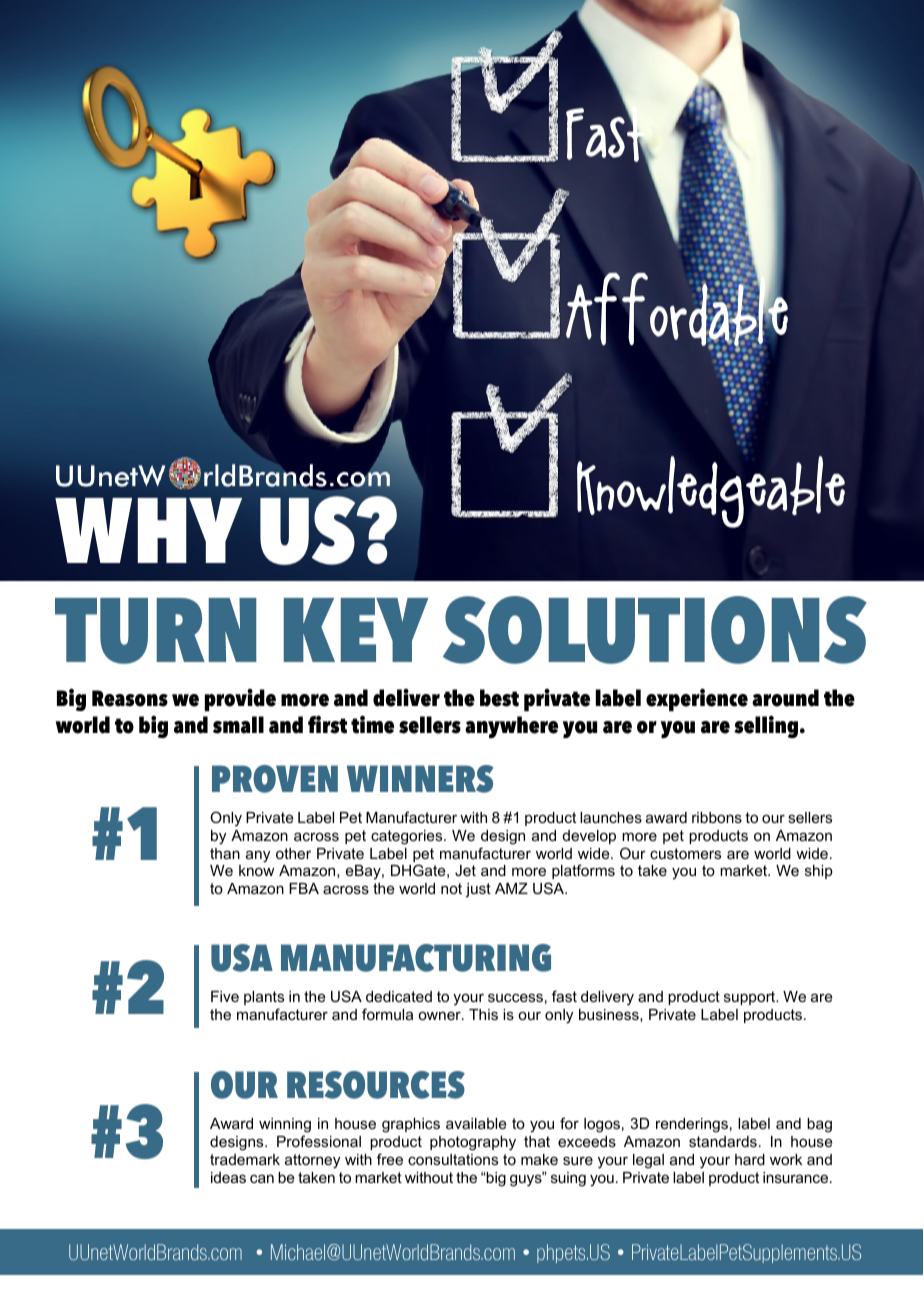  What do you see at coordinates (225, 853) in the screenshot?
I see `than` at bounding box center [225, 853].
